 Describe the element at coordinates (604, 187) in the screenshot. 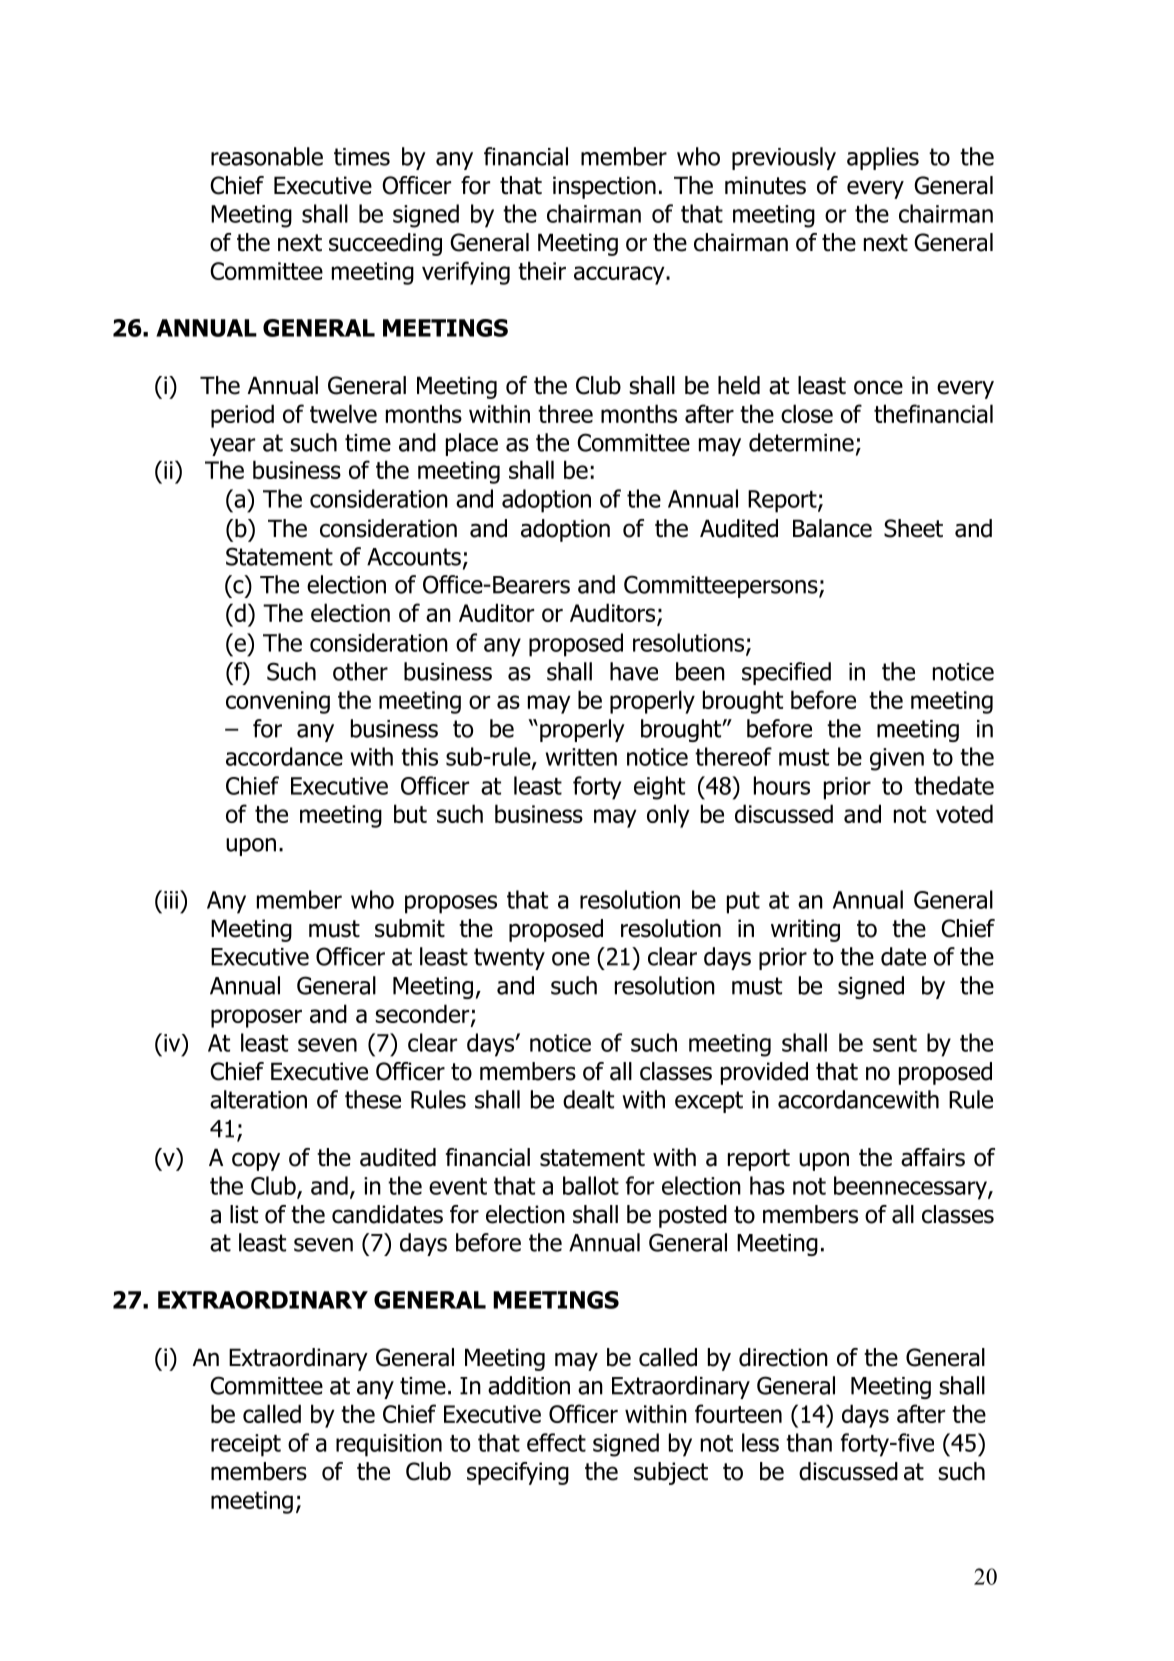

I see `inspection` at that location.
